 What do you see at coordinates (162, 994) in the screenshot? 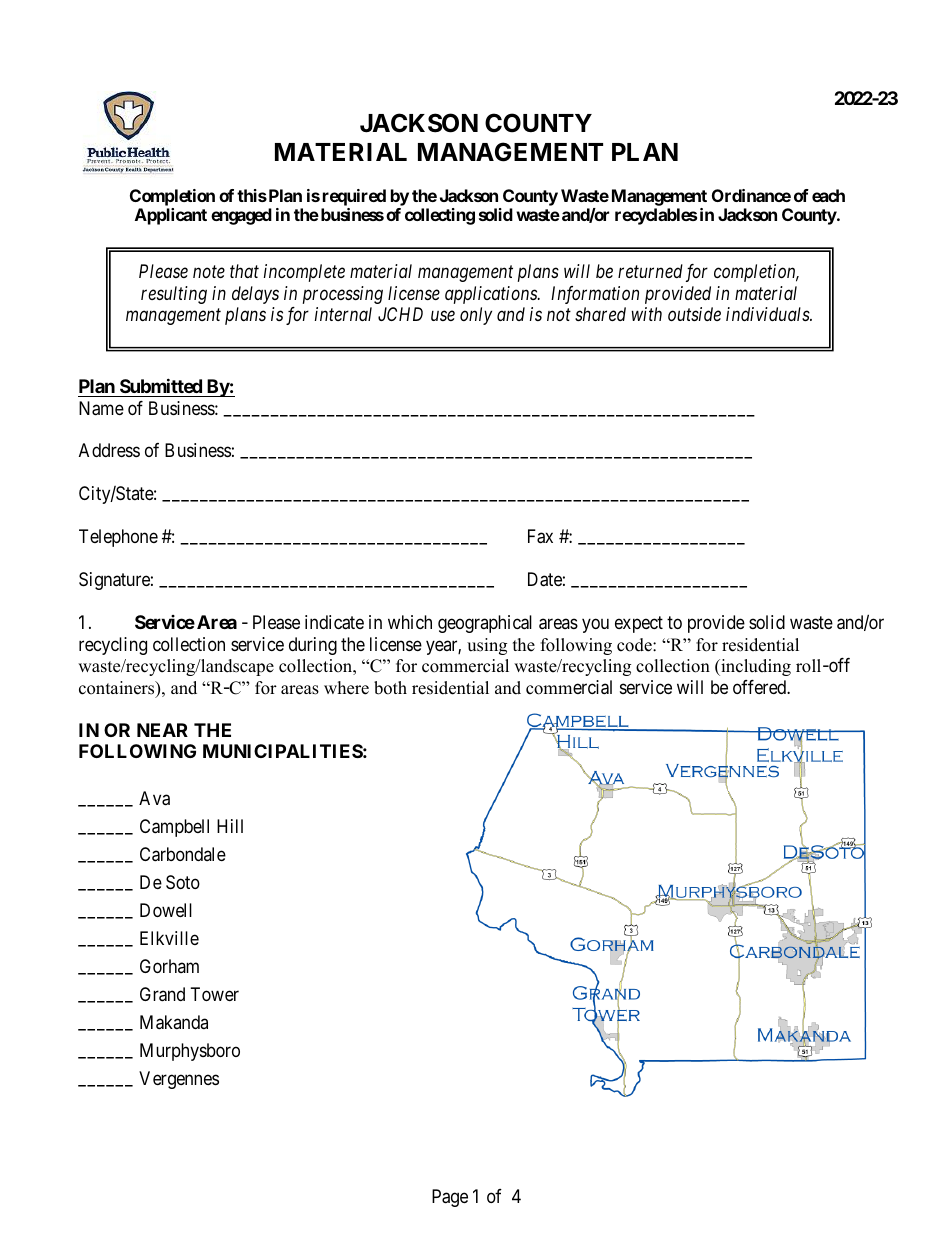
I see `Grand` at bounding box center [162, 994].
